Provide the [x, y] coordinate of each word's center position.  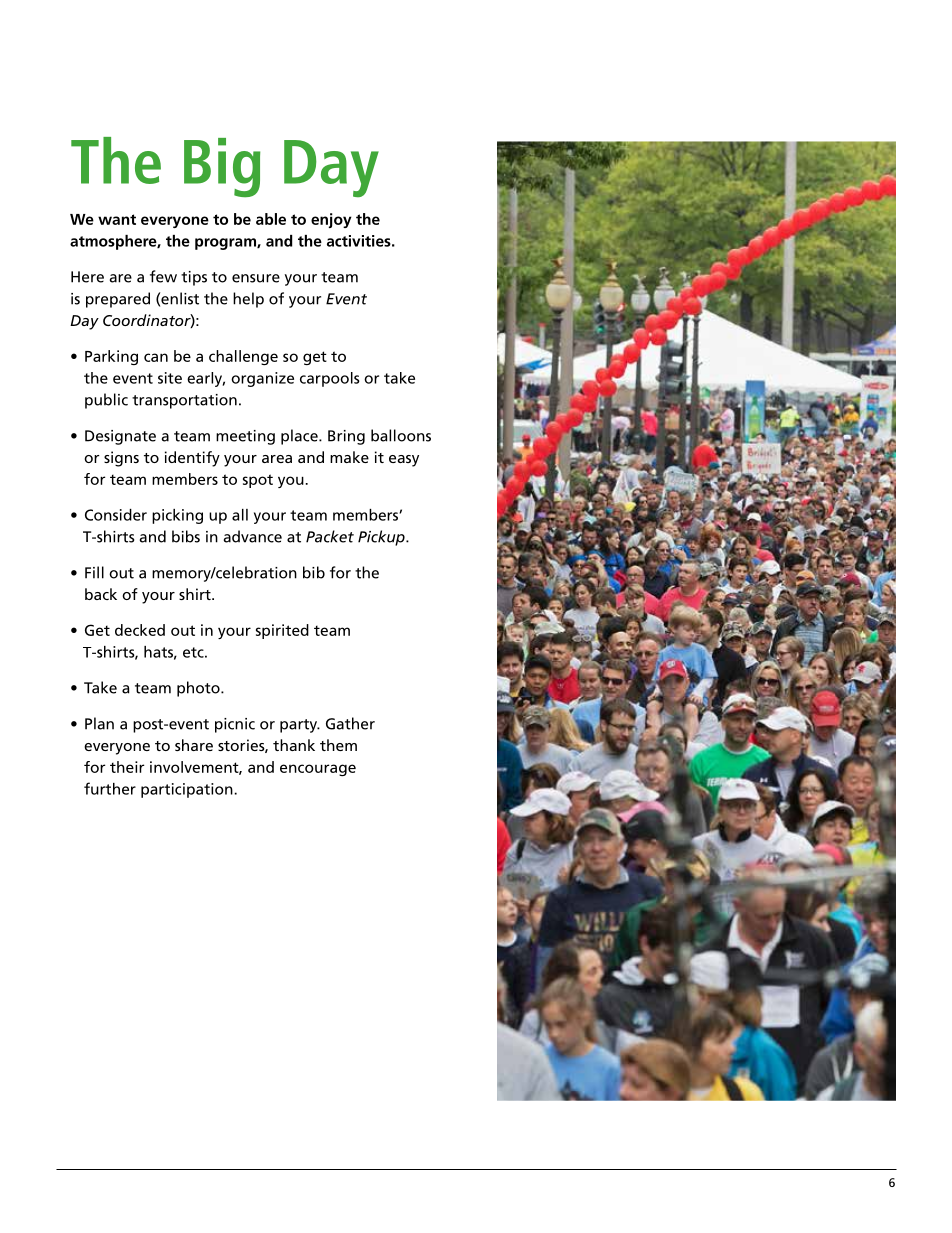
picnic [235, 725]
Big [222, 168]
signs [121, 459]
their [127, 767]
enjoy [331, 220]
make [349, 457]
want [117, 219]
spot [258, 481]
